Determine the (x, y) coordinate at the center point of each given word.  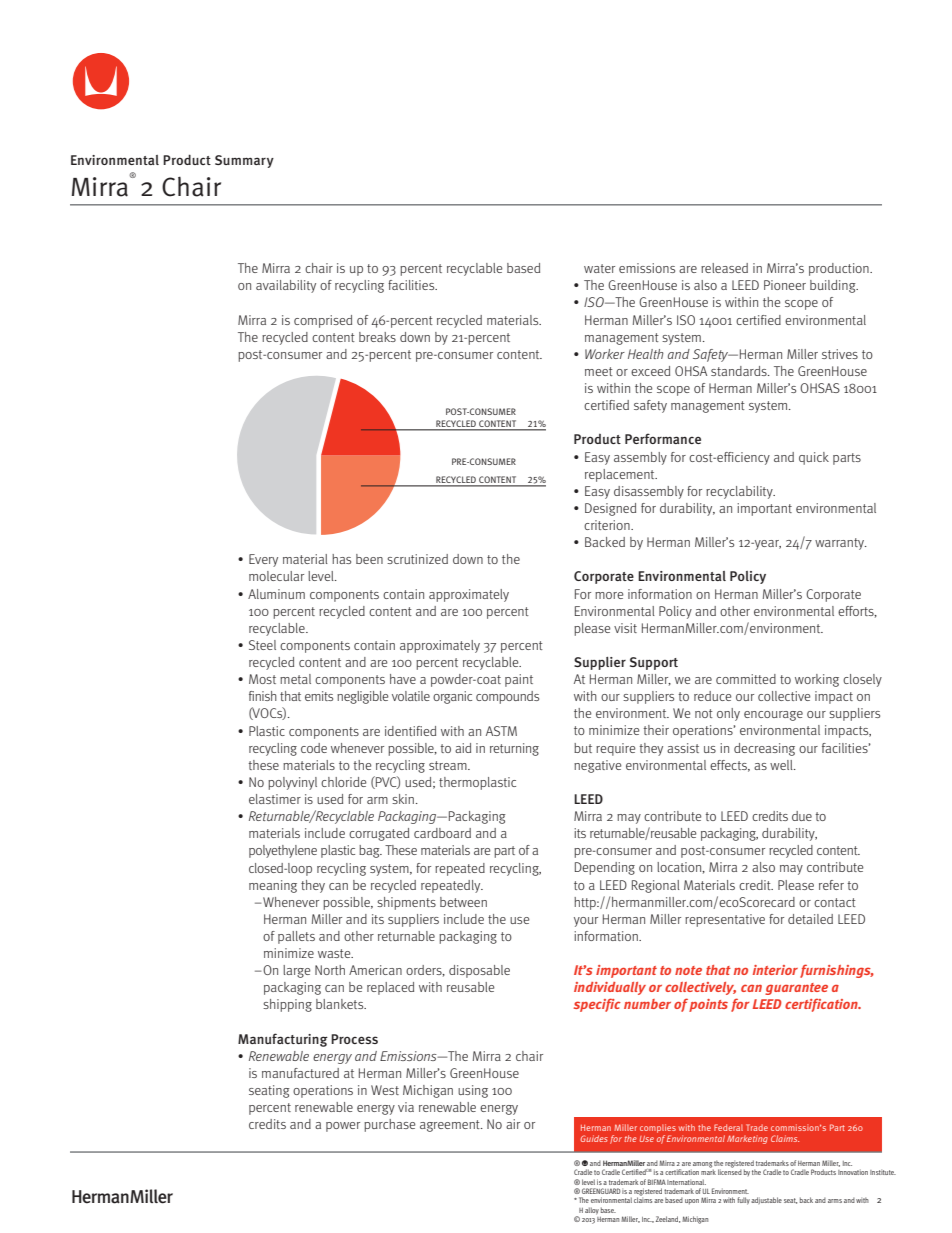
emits (319, 696)
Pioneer (785, 285)
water (599, 268)
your (586, 922)
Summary (244, 161)
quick (814, 458)
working (817, 680)
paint (519, 680)
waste (335, 953)
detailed (810, 919)
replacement (621, 475)
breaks (377, 337)
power (343, 1127)
